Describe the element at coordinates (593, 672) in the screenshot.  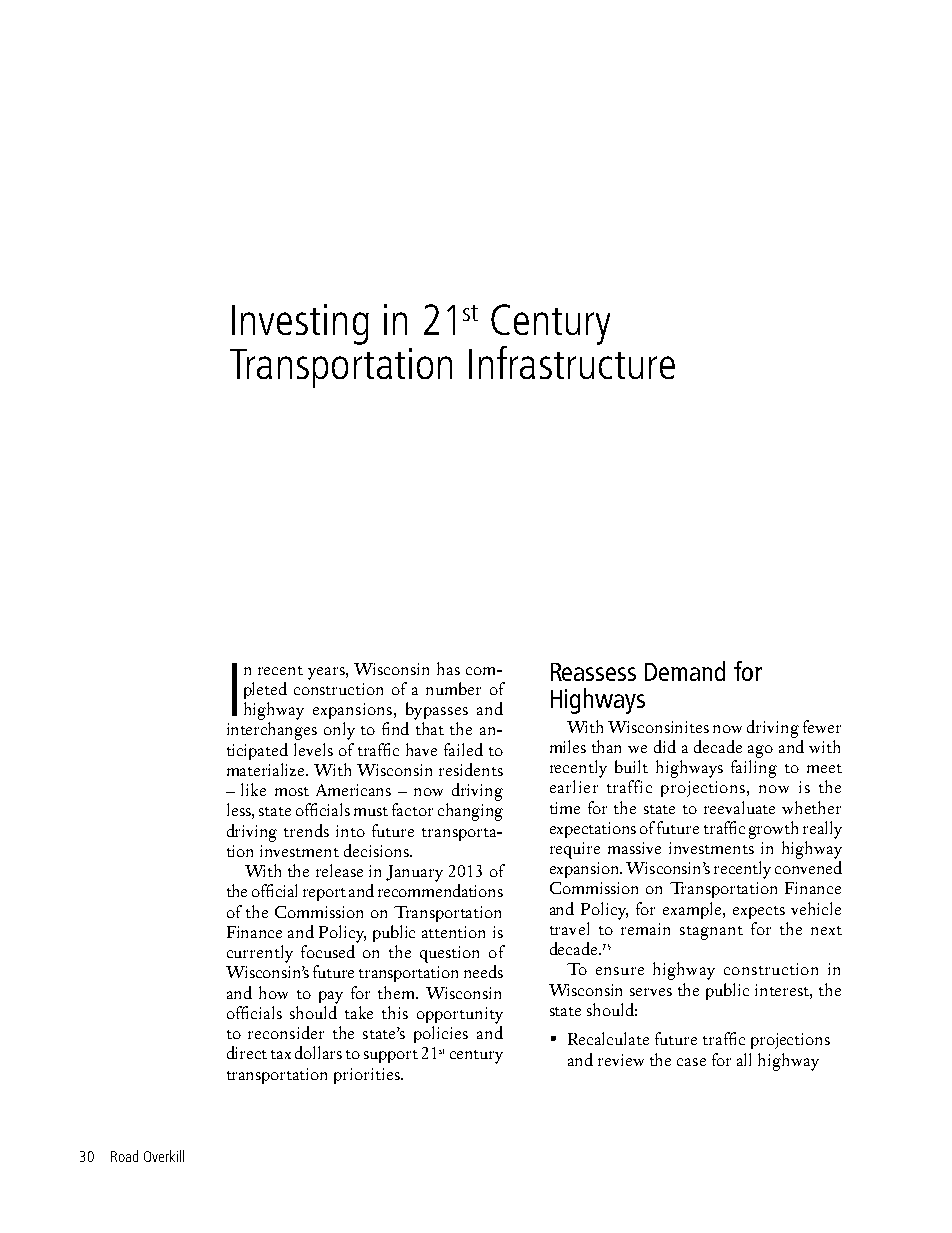
I see `Reassess` at that location.
